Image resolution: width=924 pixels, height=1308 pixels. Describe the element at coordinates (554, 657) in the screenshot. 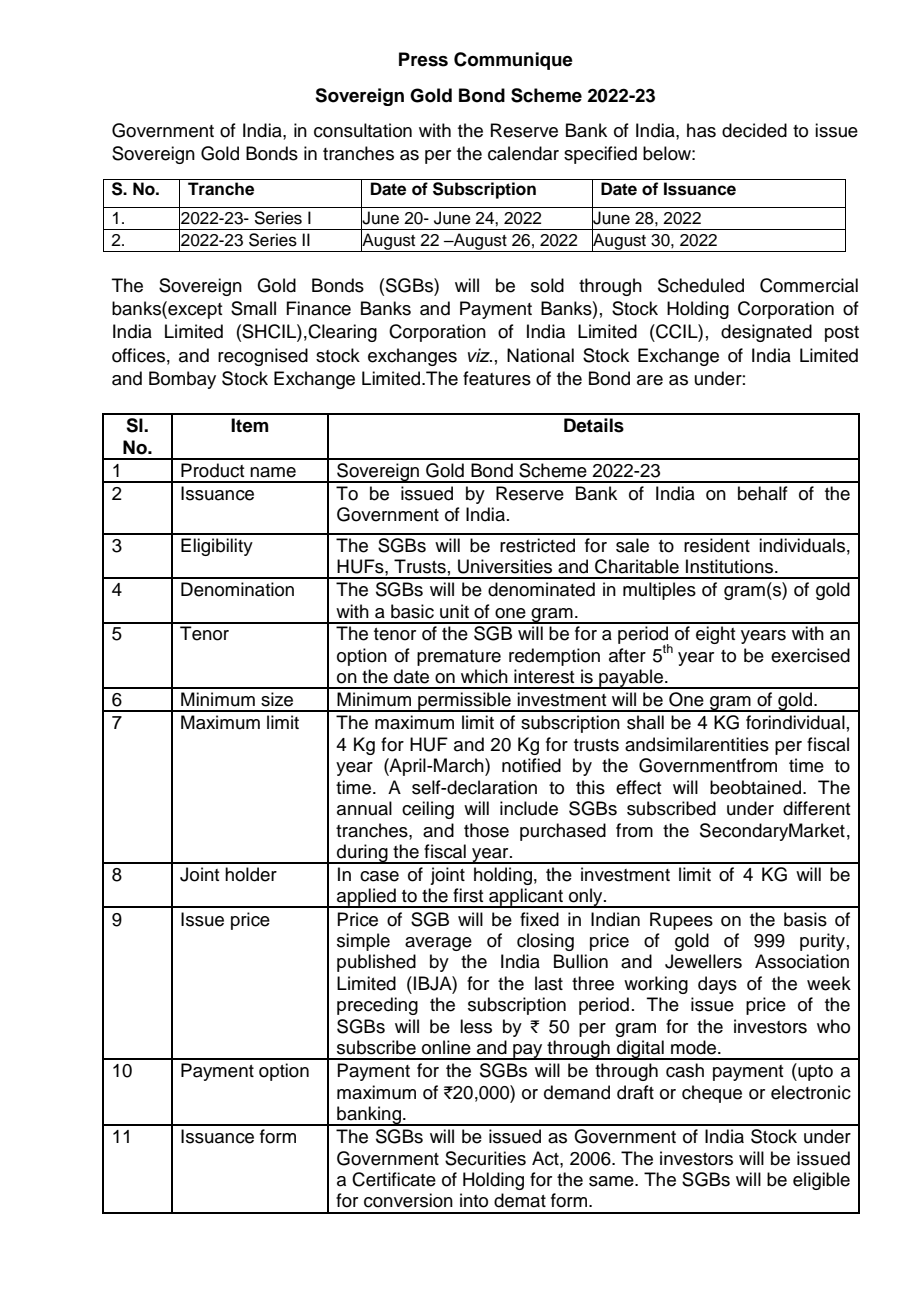

I see `redemption` at that location.
